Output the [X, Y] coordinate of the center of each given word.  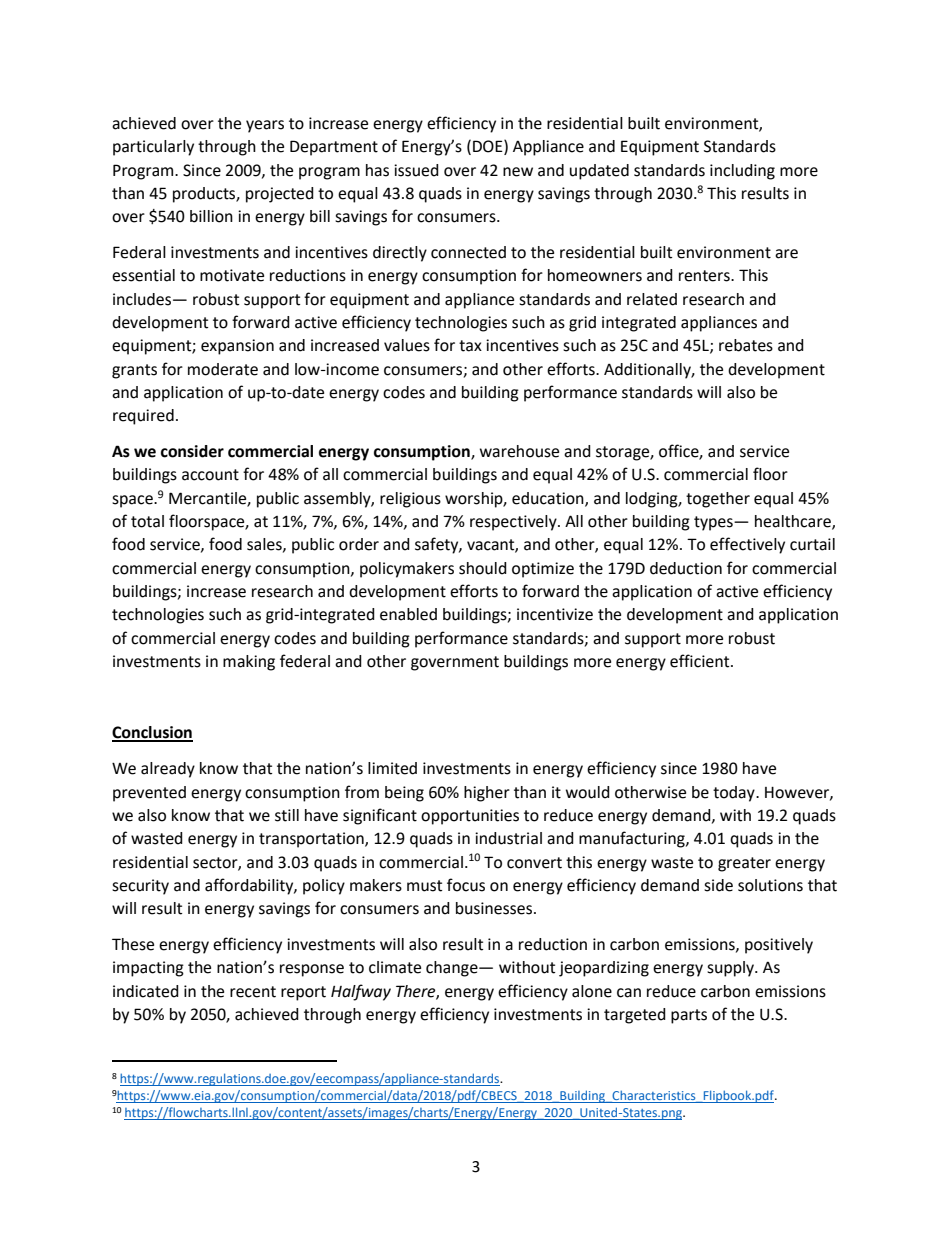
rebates [746, 345]
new [518, 172]
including [742, 172]
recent [253, 992]
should [483, 568]
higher [487, 794]
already [168, 770]
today [735, 794]
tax [470, 346]
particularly [153, 148]
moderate [223, 369]
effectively [747, 545]
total [147, 521]
